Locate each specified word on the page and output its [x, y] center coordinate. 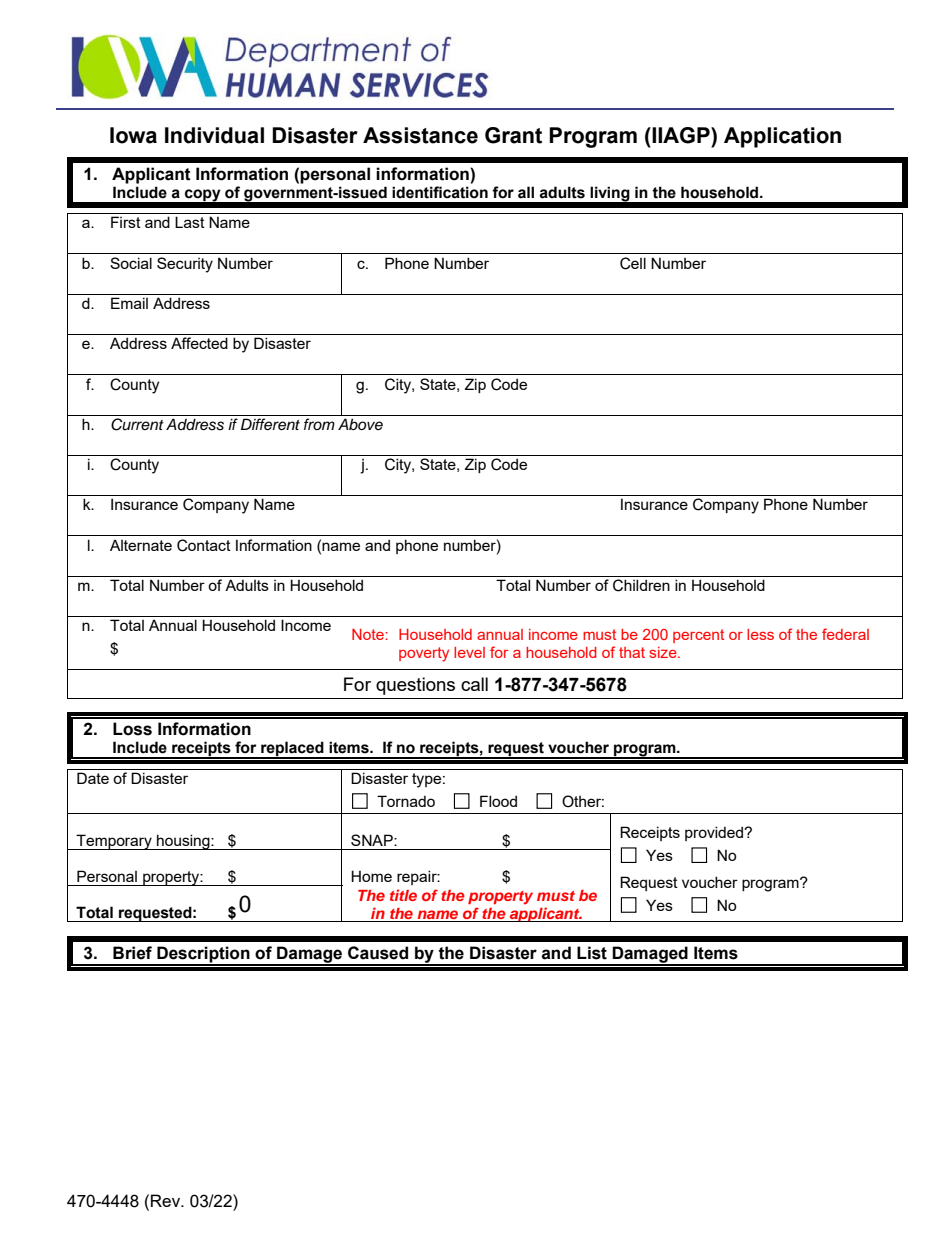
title [403, 895]
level [469, 652]
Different [270, 424]
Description [203, 955]
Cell [633, 263]
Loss [132, 729]
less [760, 634]
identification [440, 192]
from [319, 424]
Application [782, 137]
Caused [378, 953]
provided [715, 833]
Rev [167, 1200]
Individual [214, 135]
